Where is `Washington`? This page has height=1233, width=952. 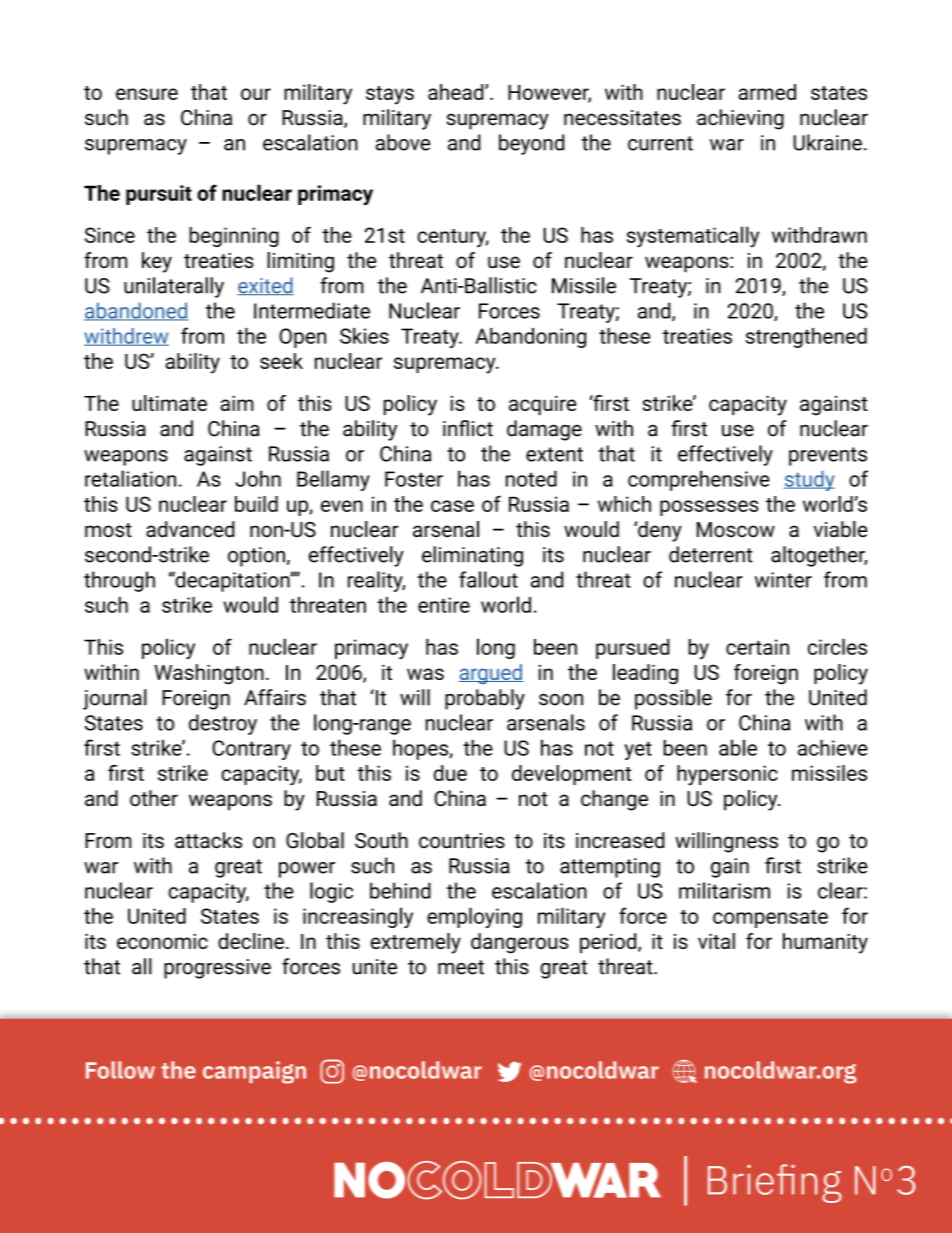
Washington is located at coordinates (209, 674).
